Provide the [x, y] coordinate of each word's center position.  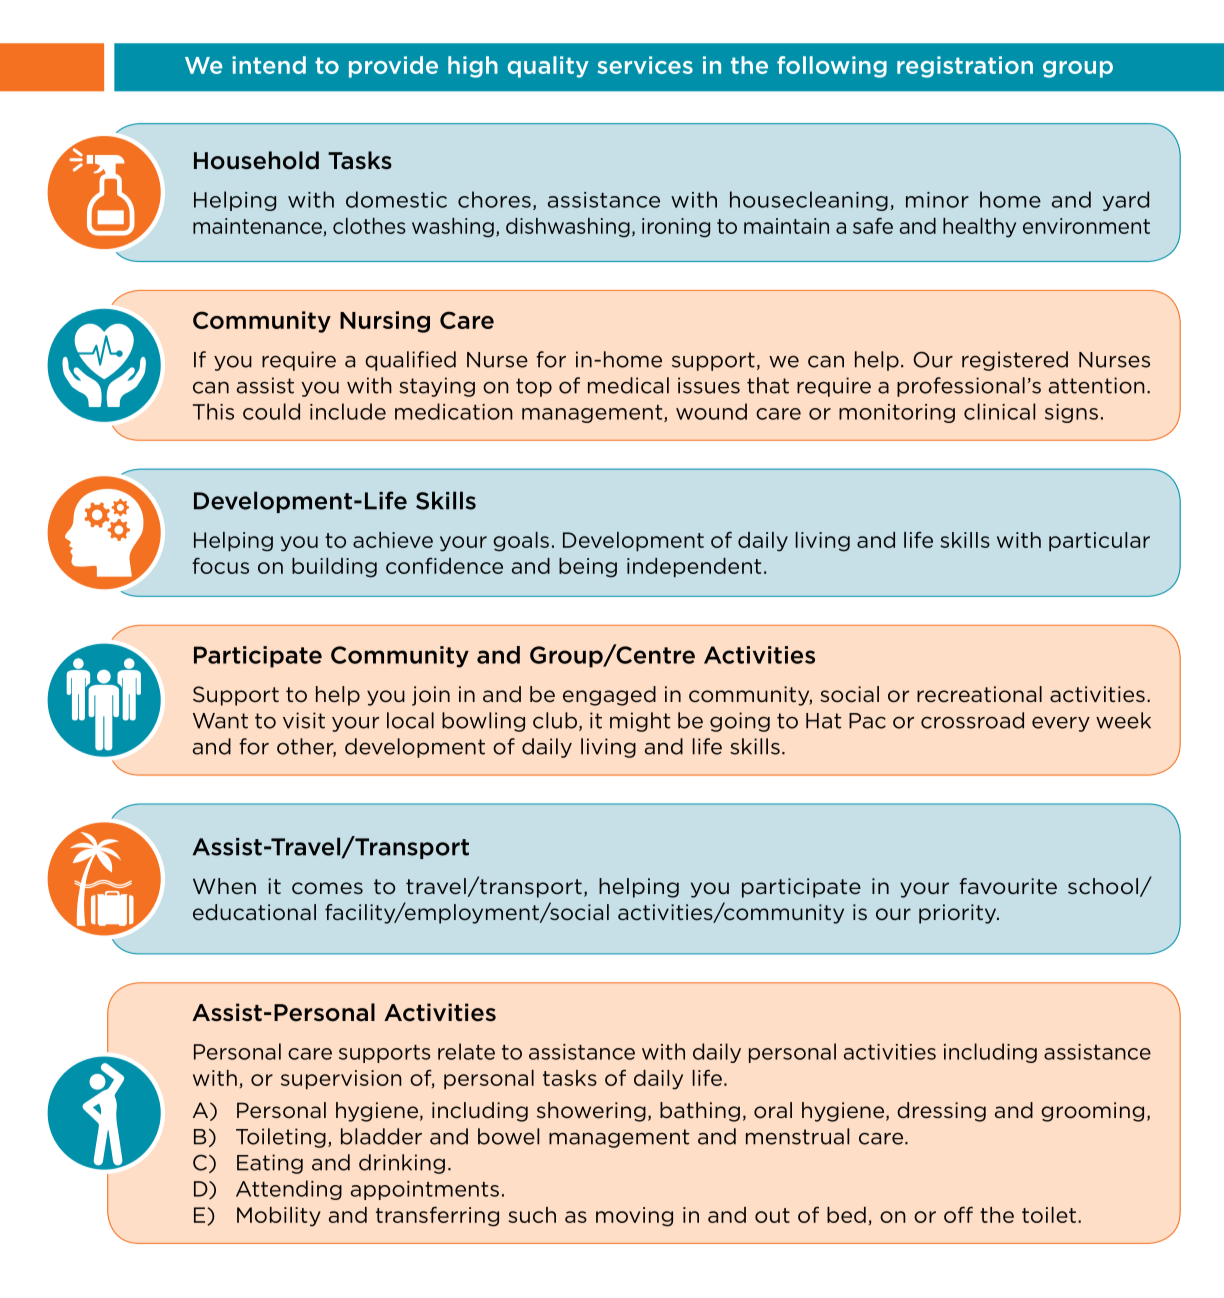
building [334, 568]
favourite [1008, 886]
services [645, 65]
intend [269, 65]
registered [1015, 361]
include [348, 411]
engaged [609, 696]
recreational [979, 694]
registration [965, 67]
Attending [289, 1190]
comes [327, 888]
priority [959, 914]
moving [634, 1217]
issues [709, 385]
